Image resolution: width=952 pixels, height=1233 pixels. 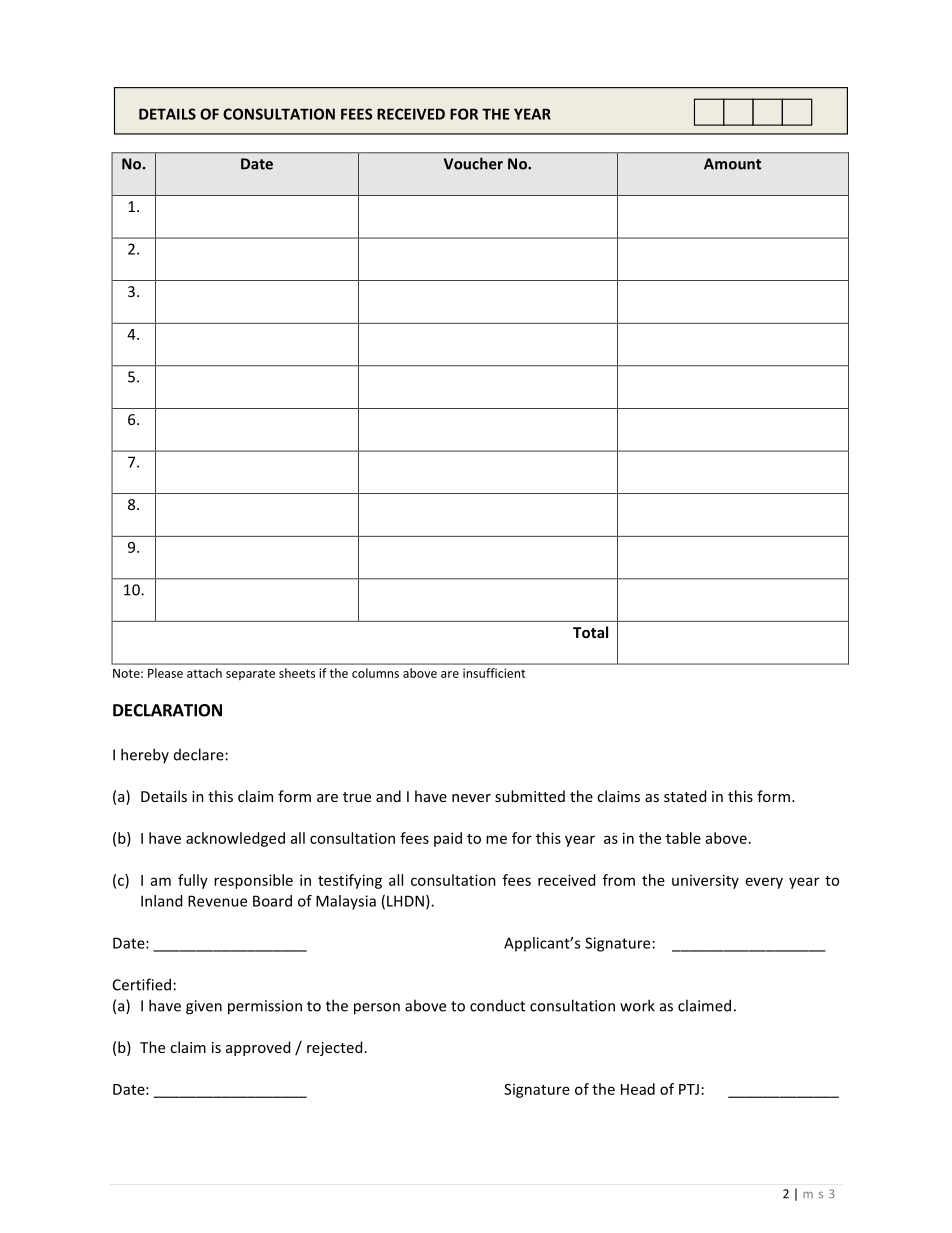 I want to click on Amount, so click(x=732, y=164).
